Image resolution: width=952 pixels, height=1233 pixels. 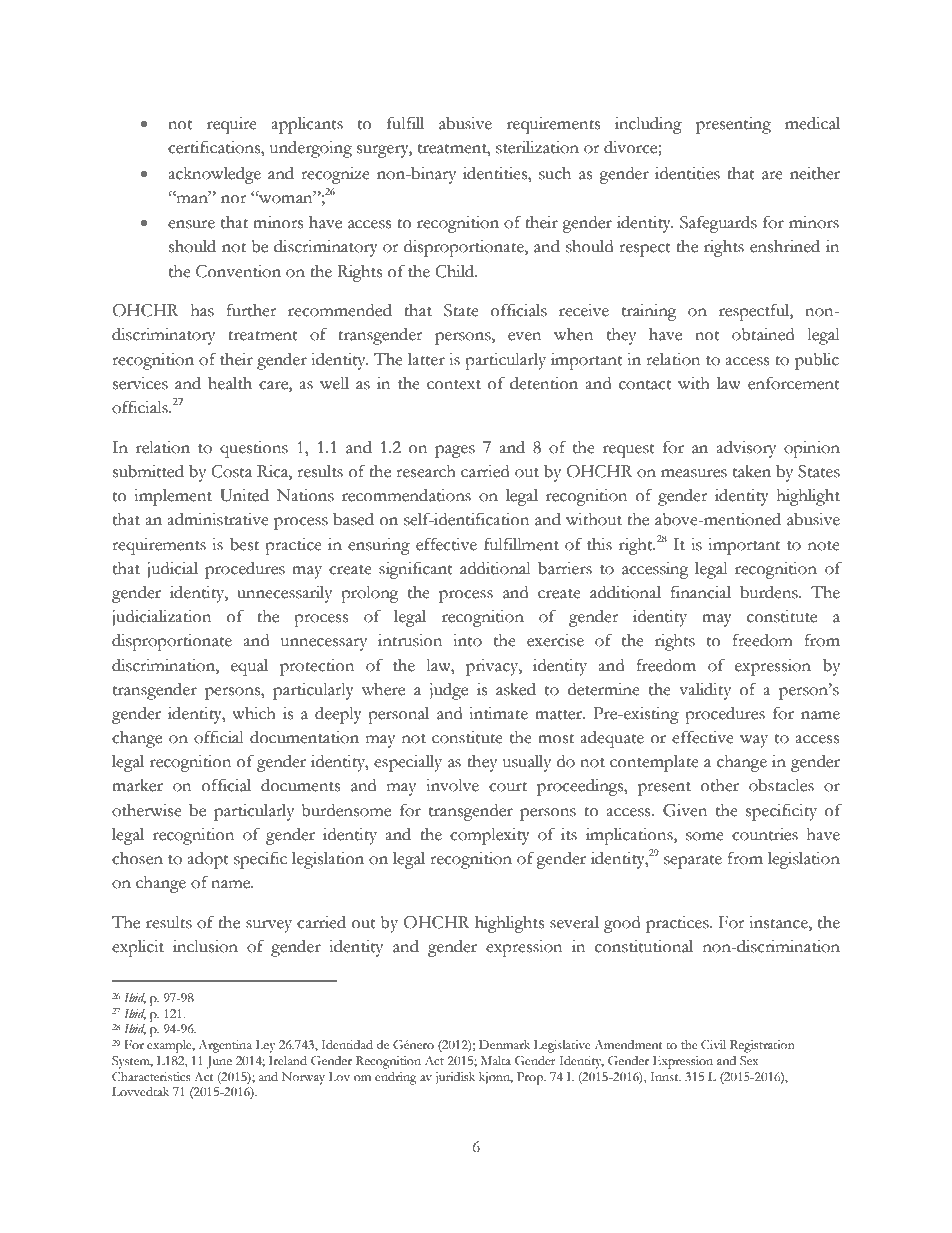 What do you see at coordinates (781, 785) in the screenshot?
I see `obstacles` at bounding box center [781, 785].
